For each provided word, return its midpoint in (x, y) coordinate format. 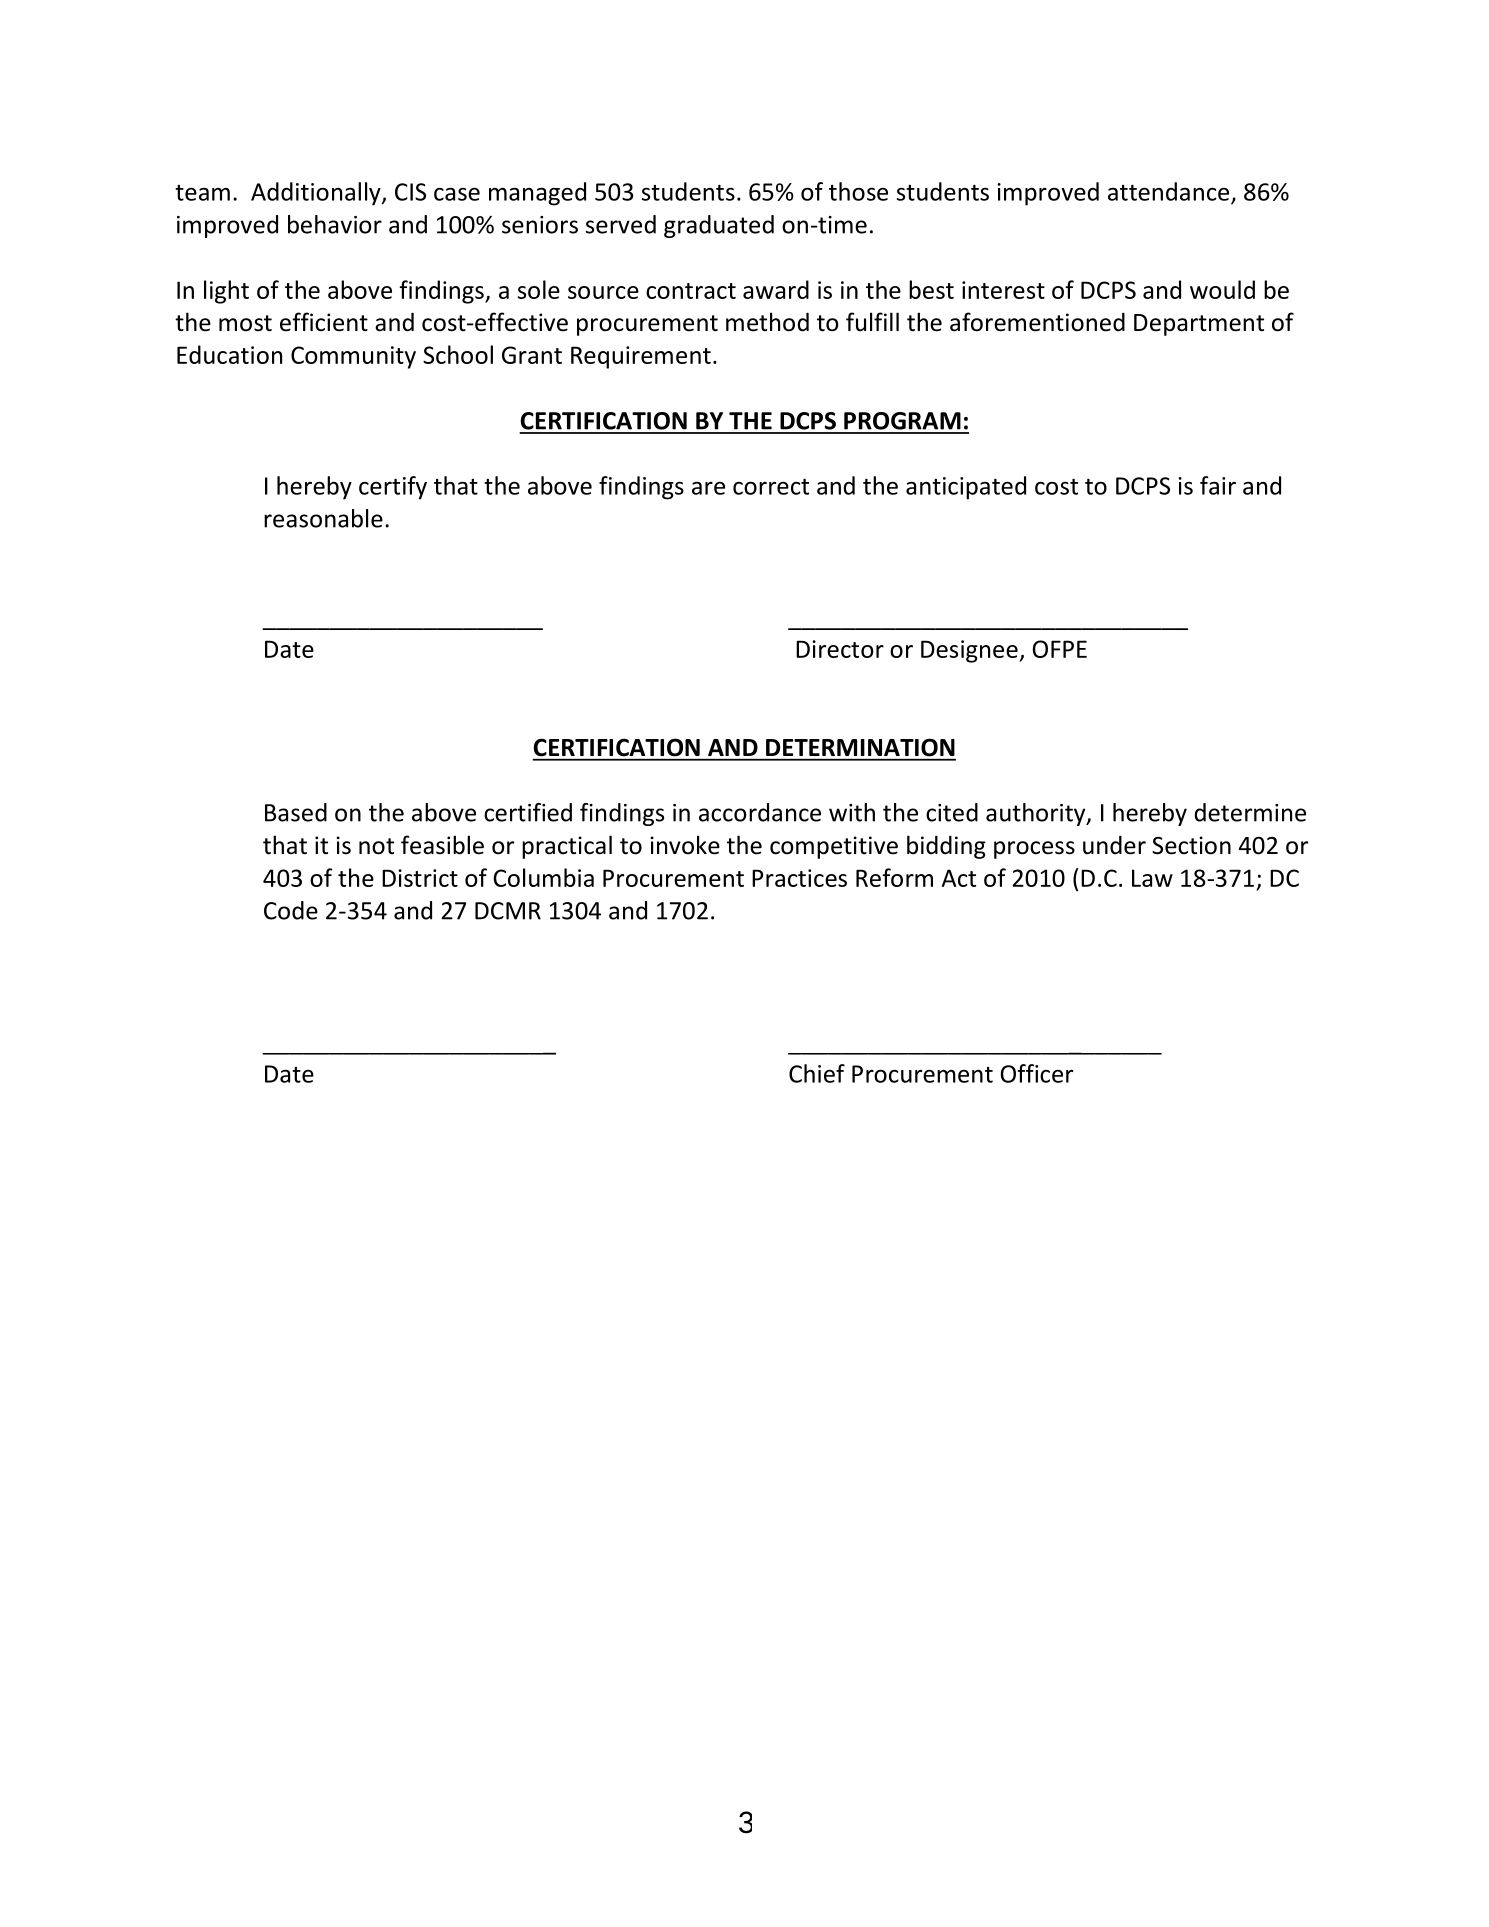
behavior (335, 224)
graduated (719, 226)
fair (1218, 485)
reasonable (323, 518)
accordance (760, 812)
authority (1037, 814)
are (708, 488)
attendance (1170, 192)
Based (296, 812)
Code (291, 910)
